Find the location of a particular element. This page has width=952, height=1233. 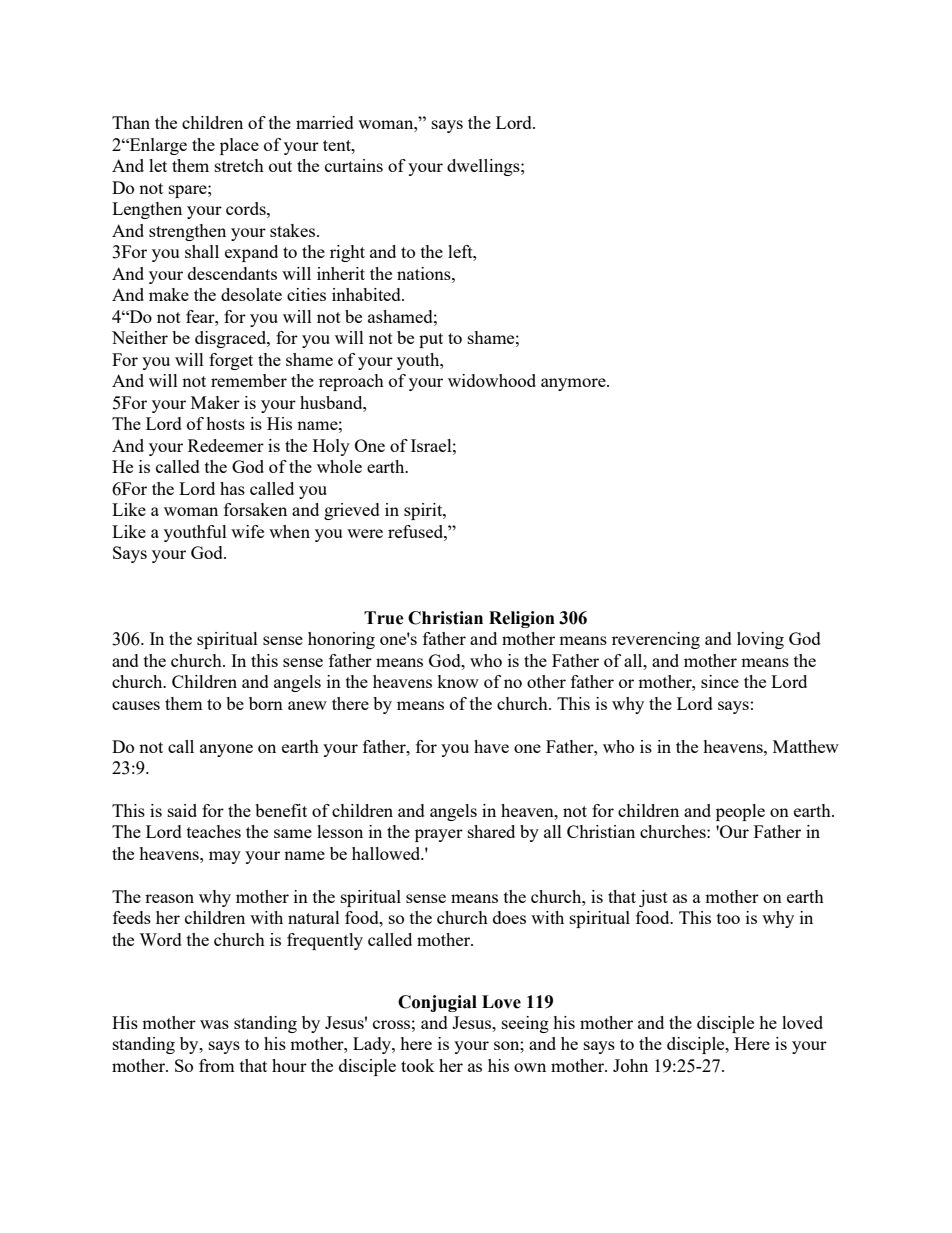

Religion is located at coordinates (522, 619).
